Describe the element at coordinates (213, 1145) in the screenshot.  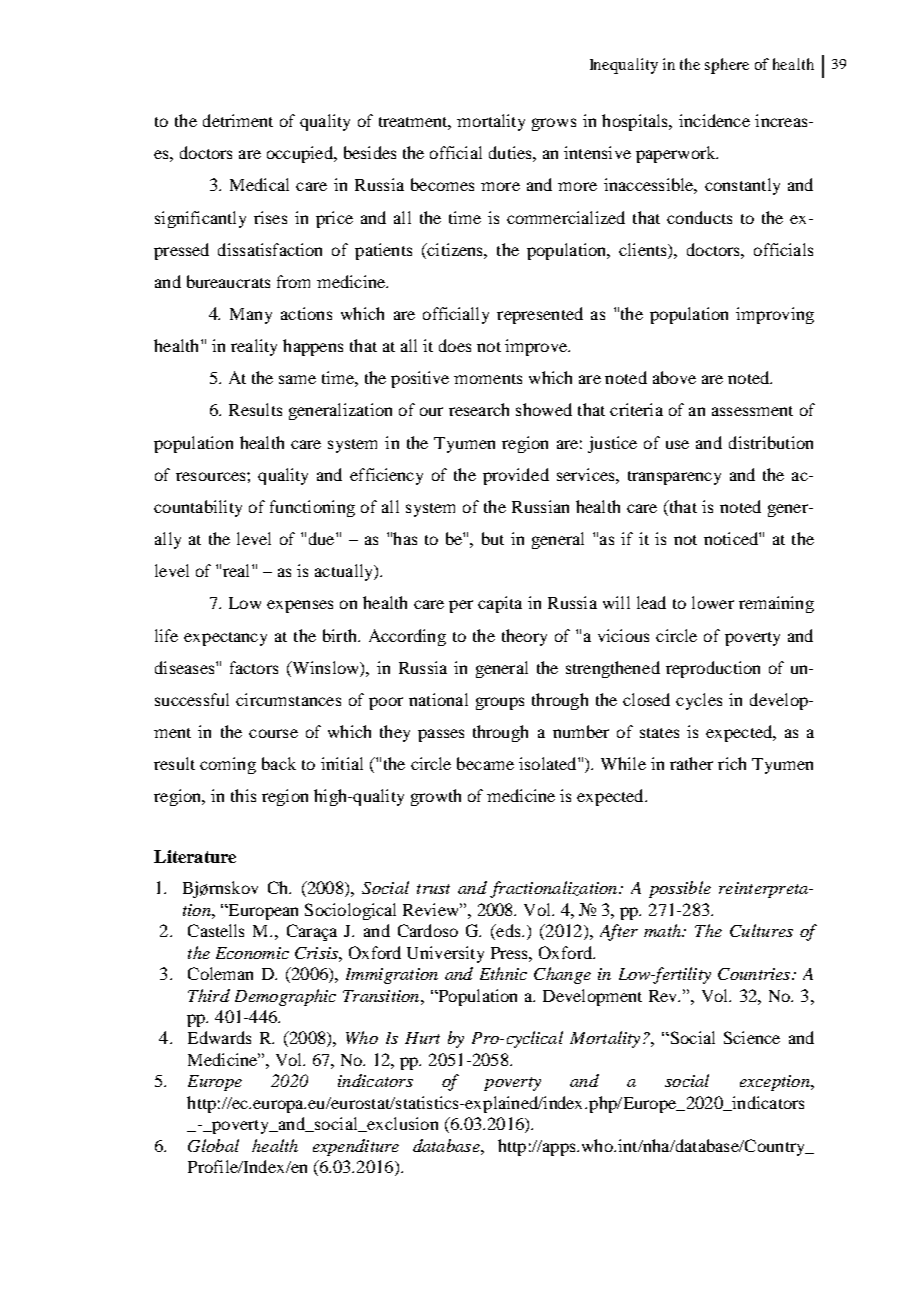
I see `Global` at that location.
